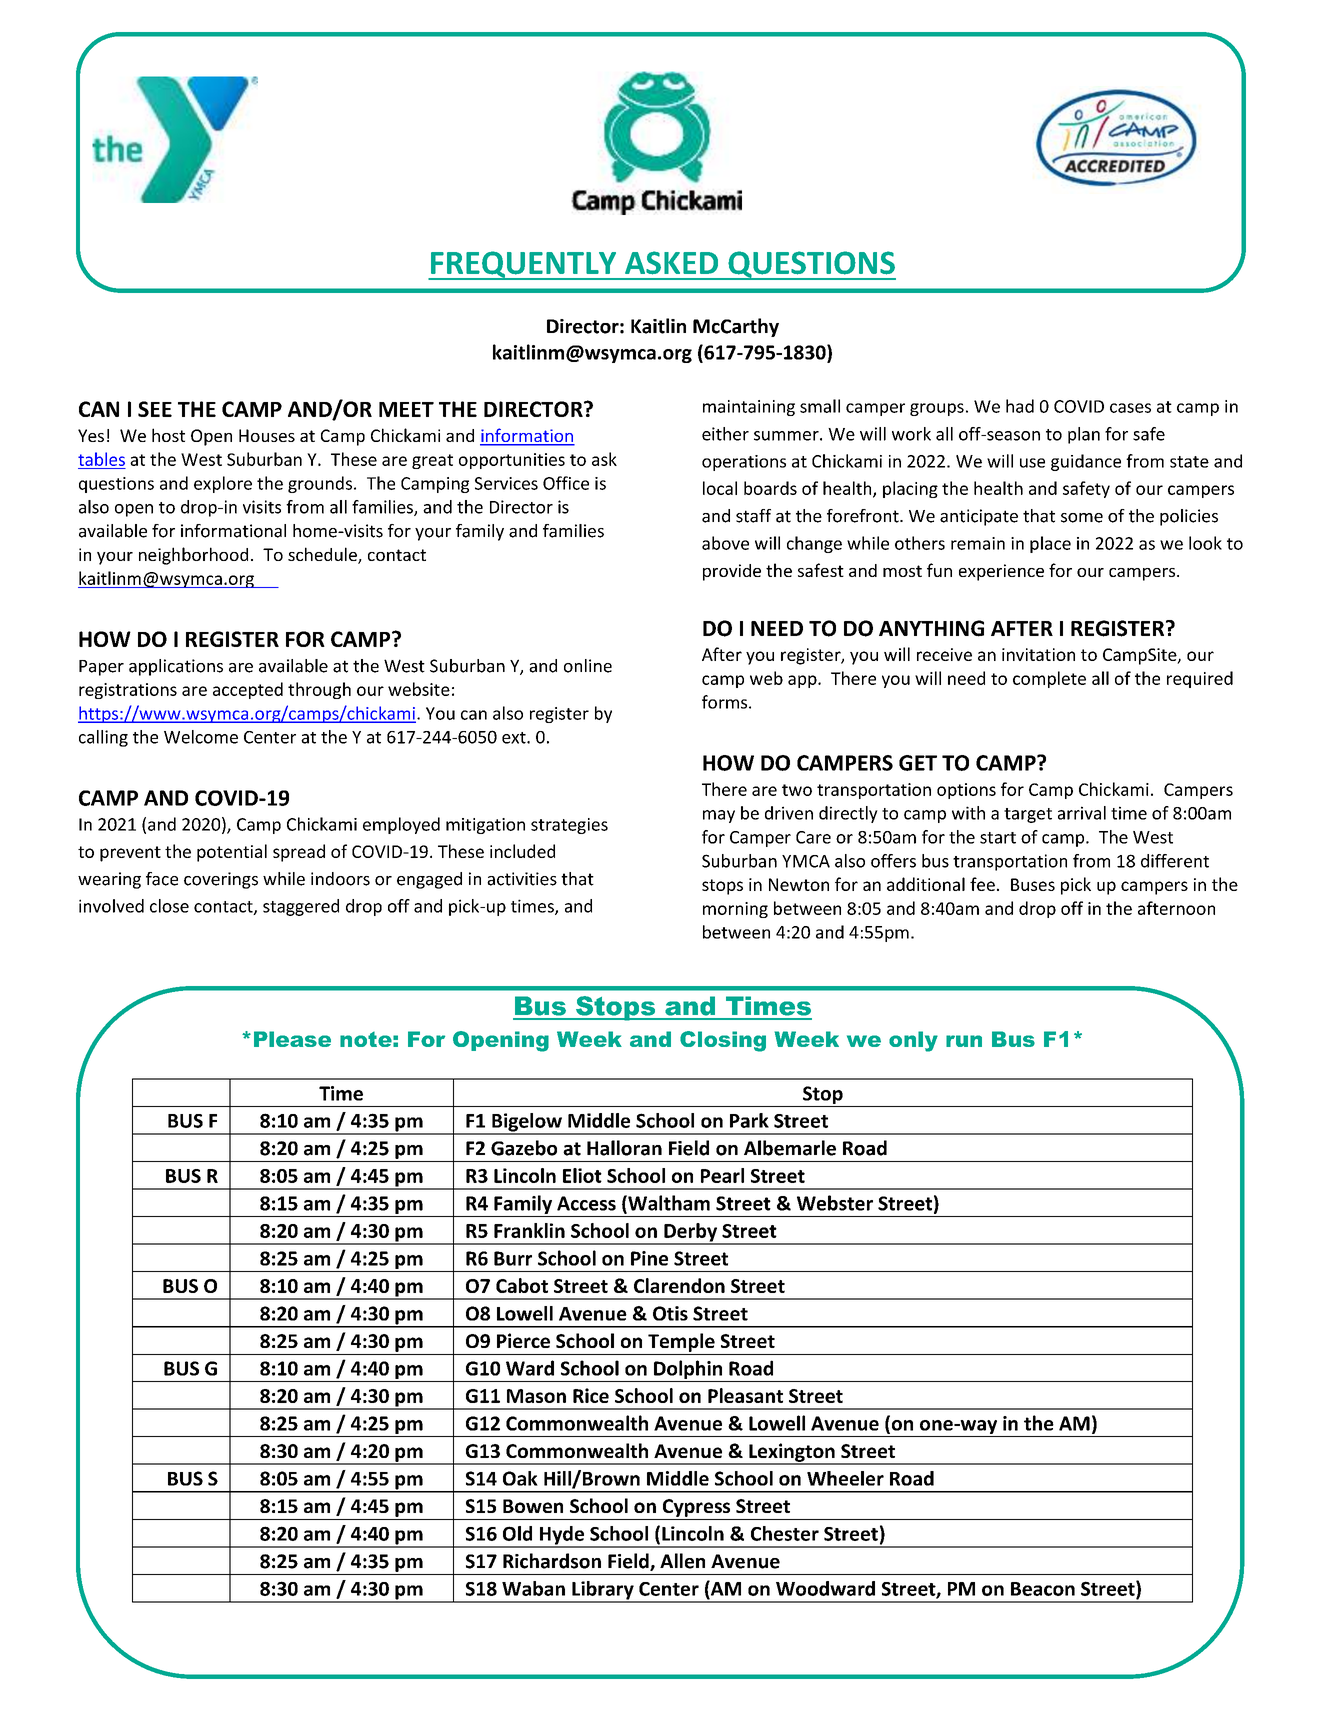 This page has width=1325, height=1715. I want to click on Please, so click(292, 1039).
